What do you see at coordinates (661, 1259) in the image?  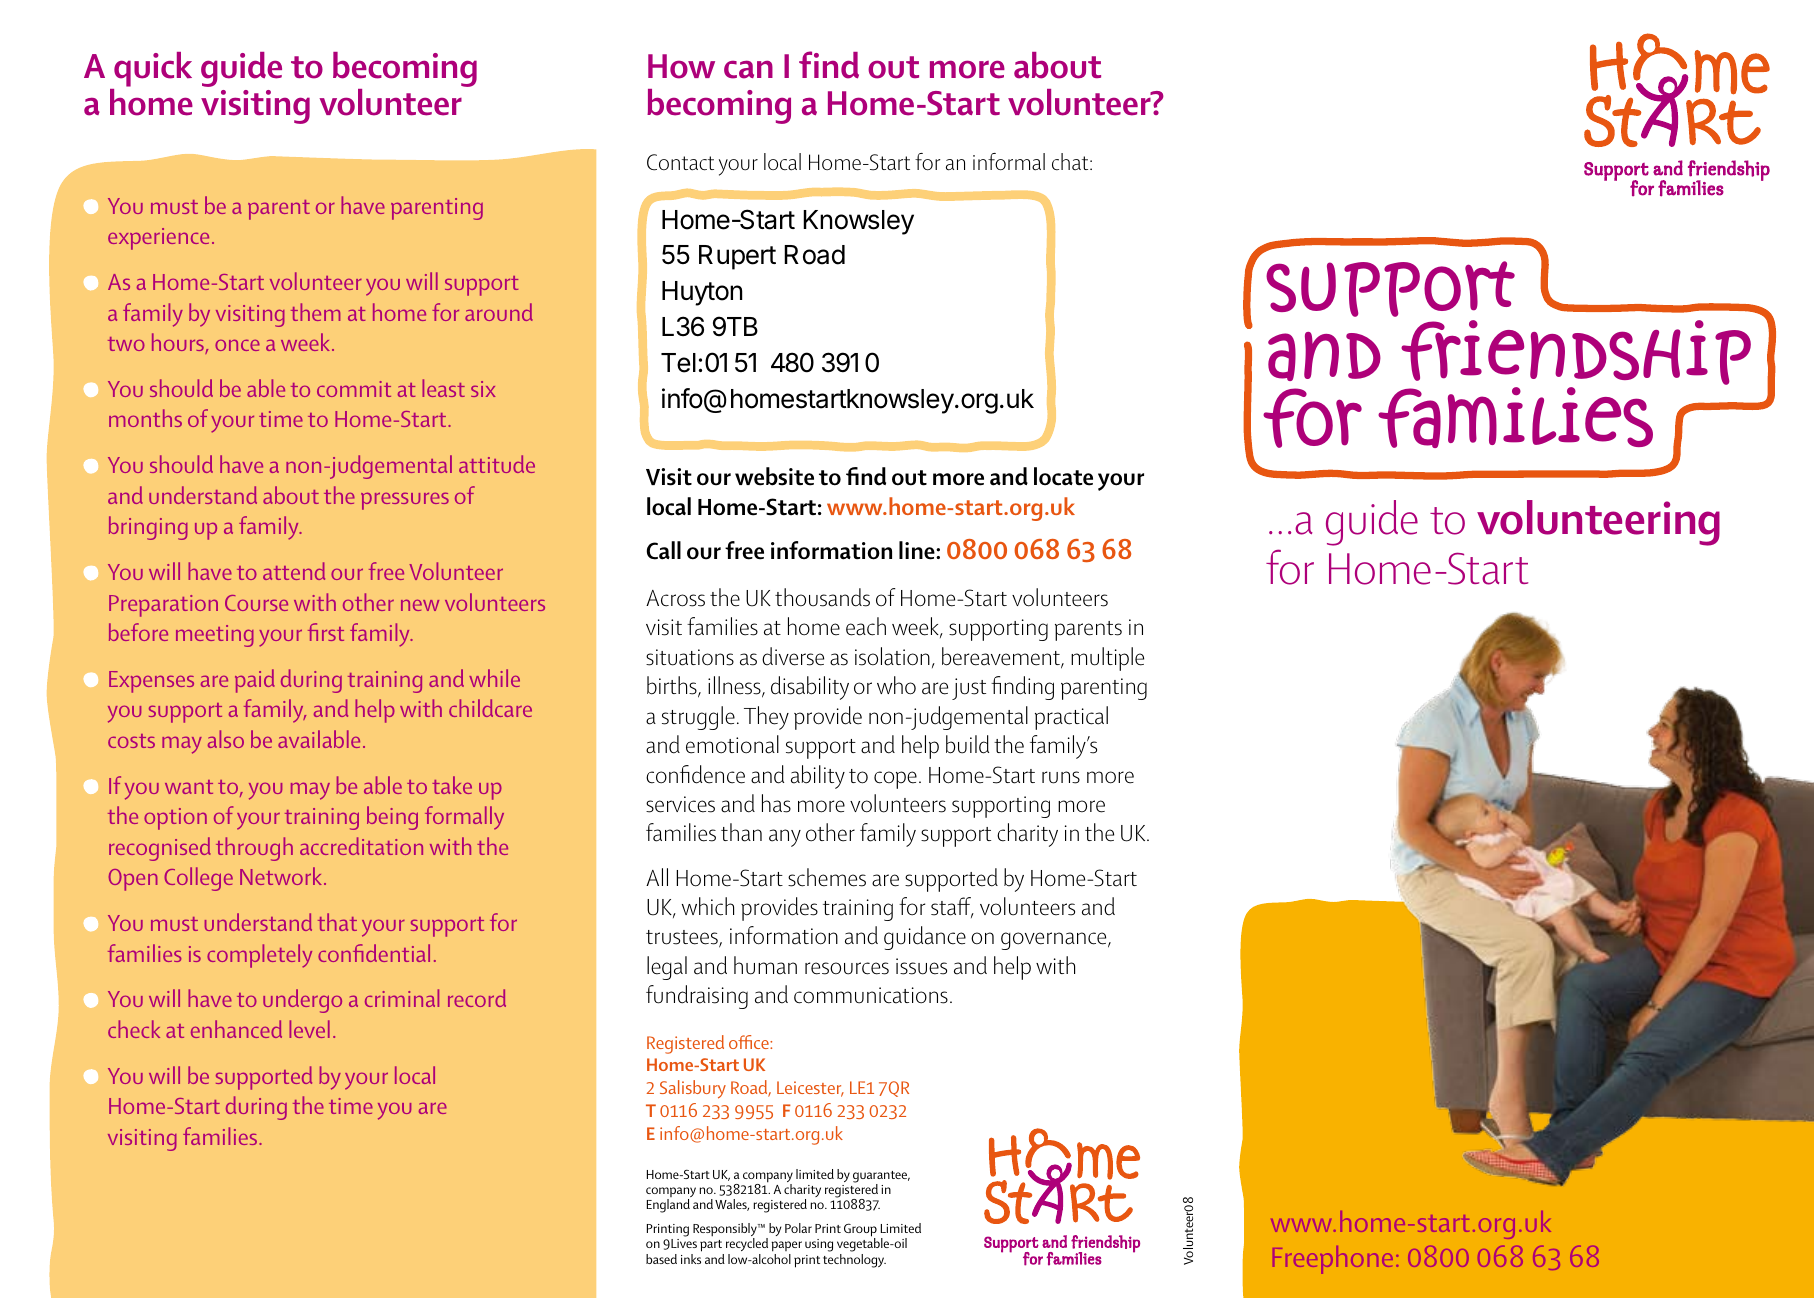 I see `based` at bounding box center [661, 1259].
